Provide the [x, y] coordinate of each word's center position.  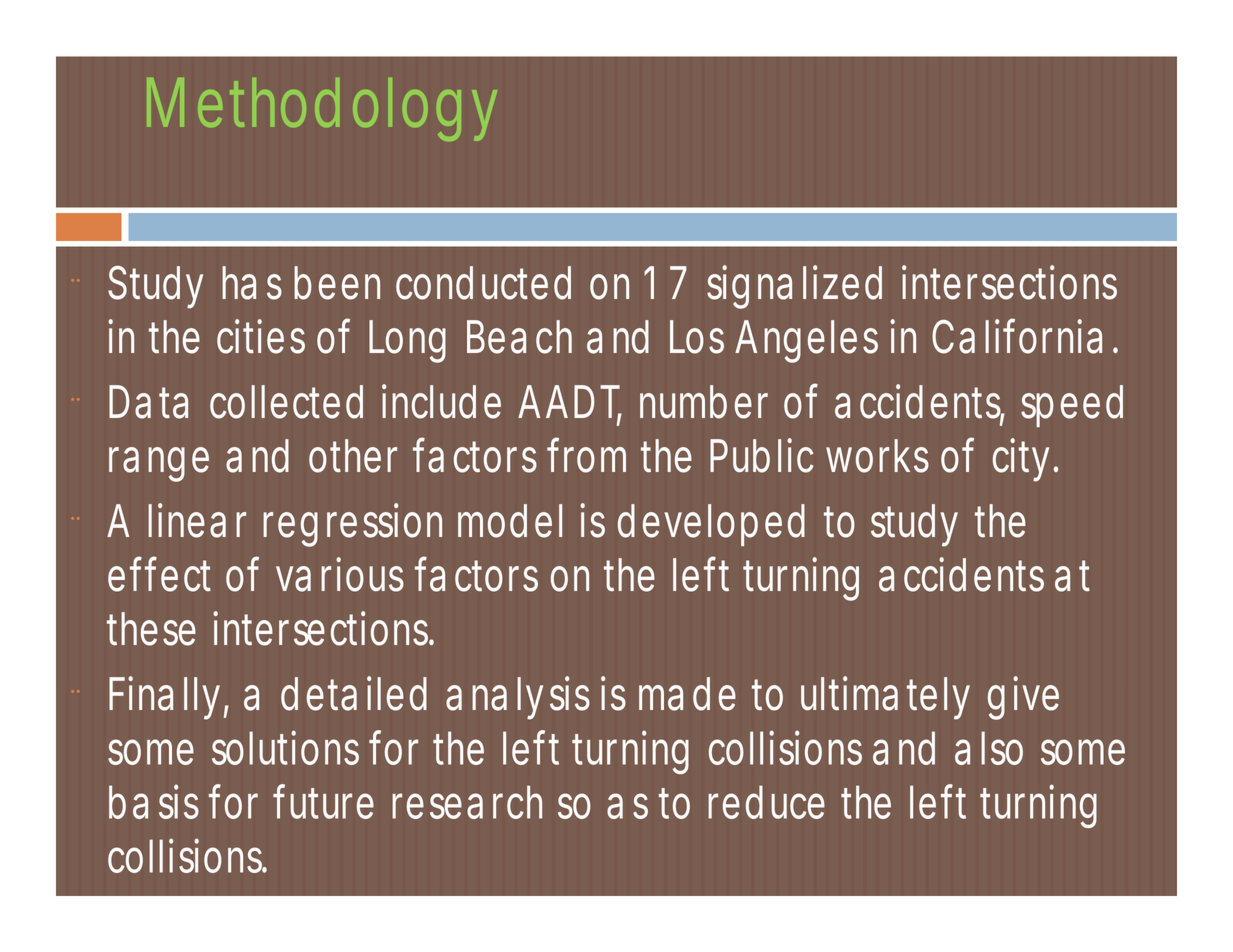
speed [1072, 406]
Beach [519, 337]
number [704, 402]
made [687, 694]
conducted [483, 283]
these [151, 629]
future [323, 801]
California [1017, 336]
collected [286, 402]
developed [711, 525]
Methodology [322, 109]
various [340, 574]
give [1023, 698]
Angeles [806, 341]
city [1025, 460]
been [337, 283]
